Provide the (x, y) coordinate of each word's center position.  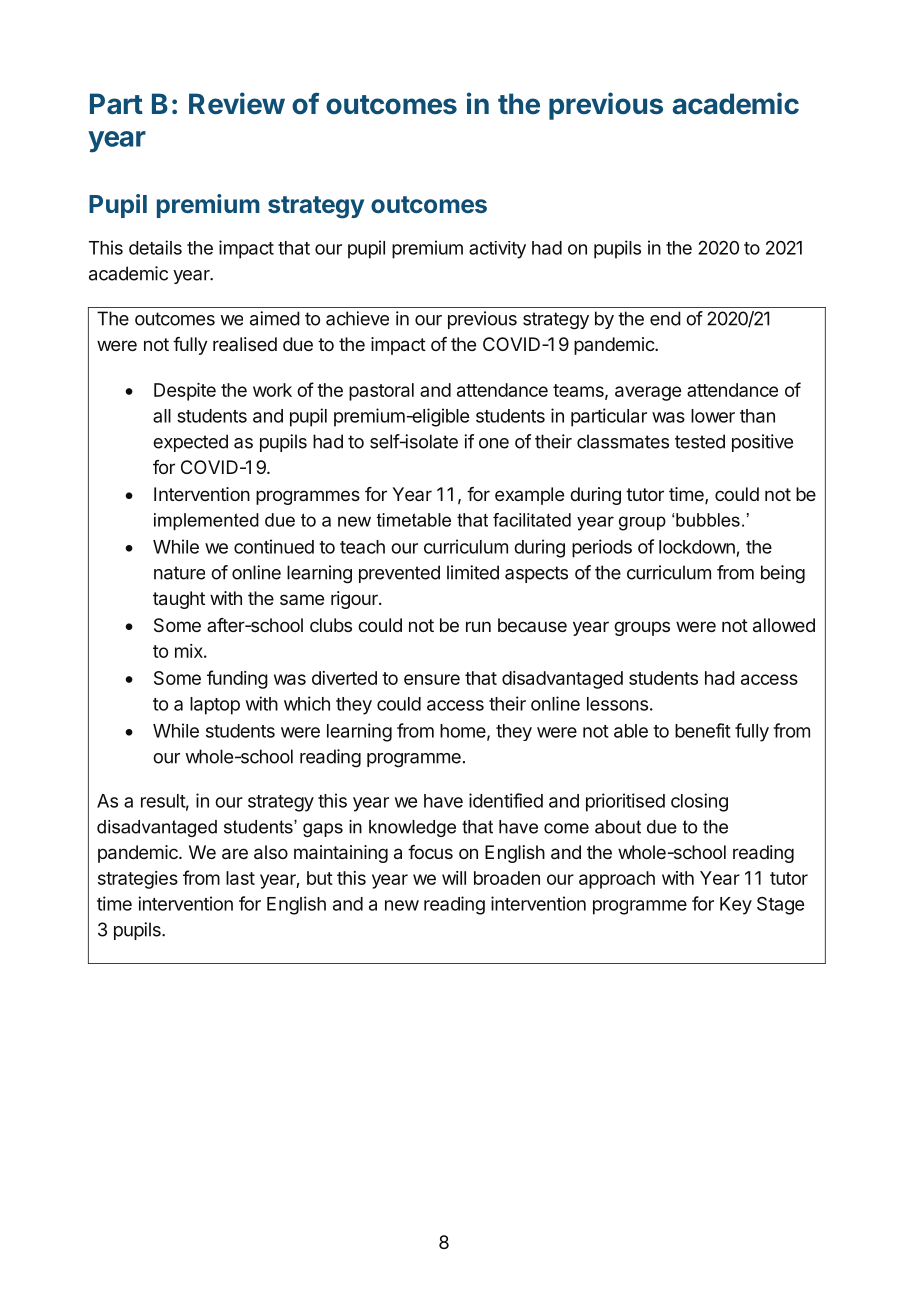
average (648, 393)
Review (237, 103)
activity (497, 250)
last (240, 878)
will (454, 878)
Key (736, 906)
